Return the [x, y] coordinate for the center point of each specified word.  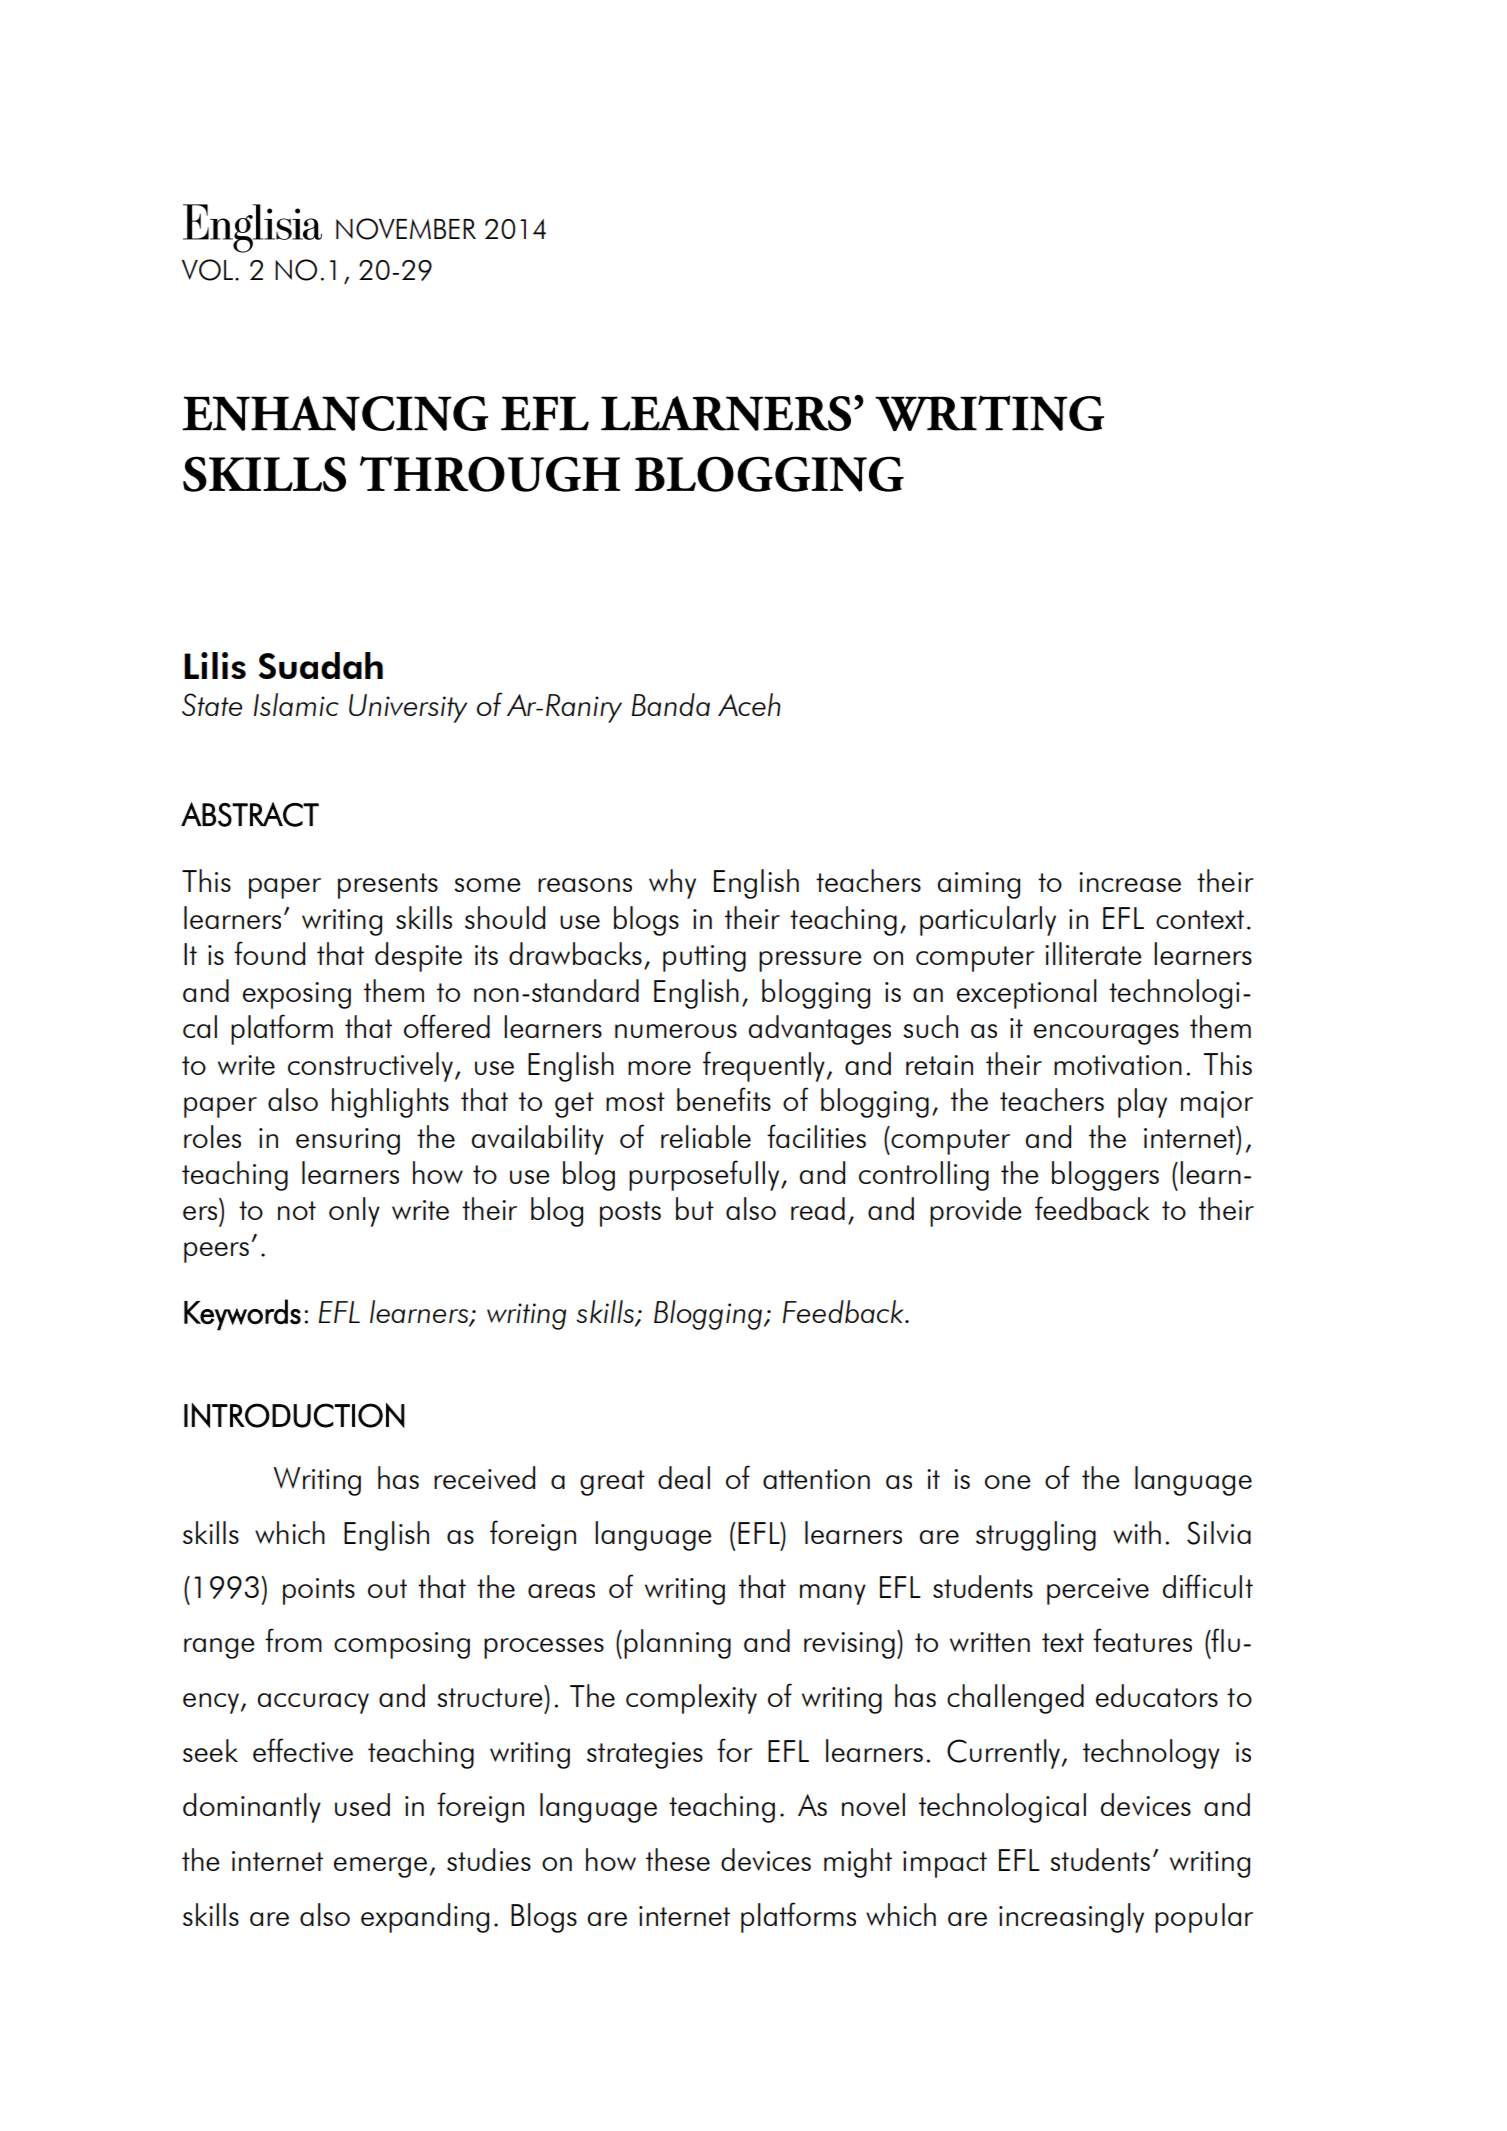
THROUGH [490, 474]
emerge [380, 1867]
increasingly [1071, 1918]
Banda [671, 704]
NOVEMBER [406, 229]
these [678, 1859]
